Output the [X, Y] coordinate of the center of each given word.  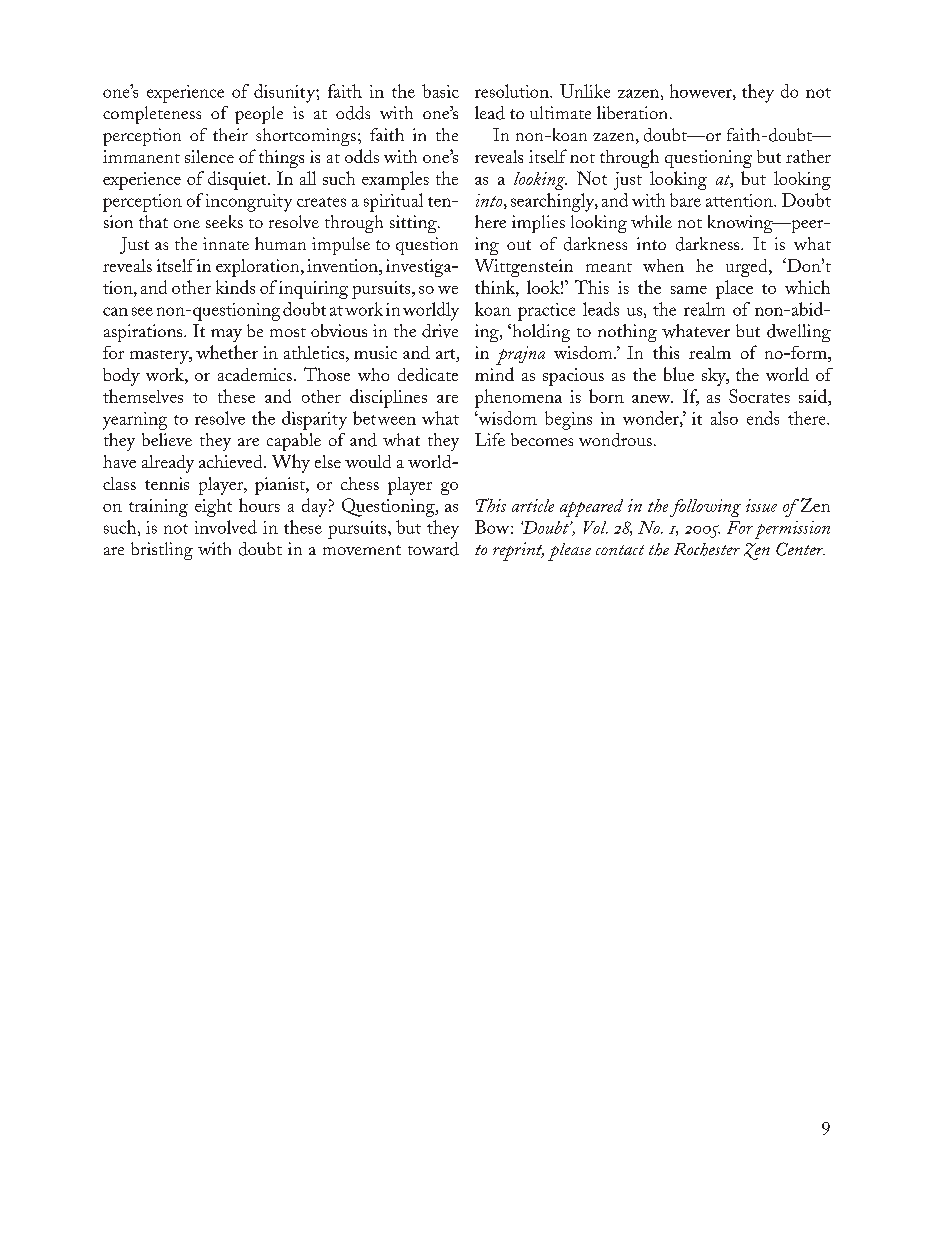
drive [440, 331]
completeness [152, 115]
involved [226, 527]
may [226, 335]
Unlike [585, 91]
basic [440, 91]
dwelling [799, 333]
